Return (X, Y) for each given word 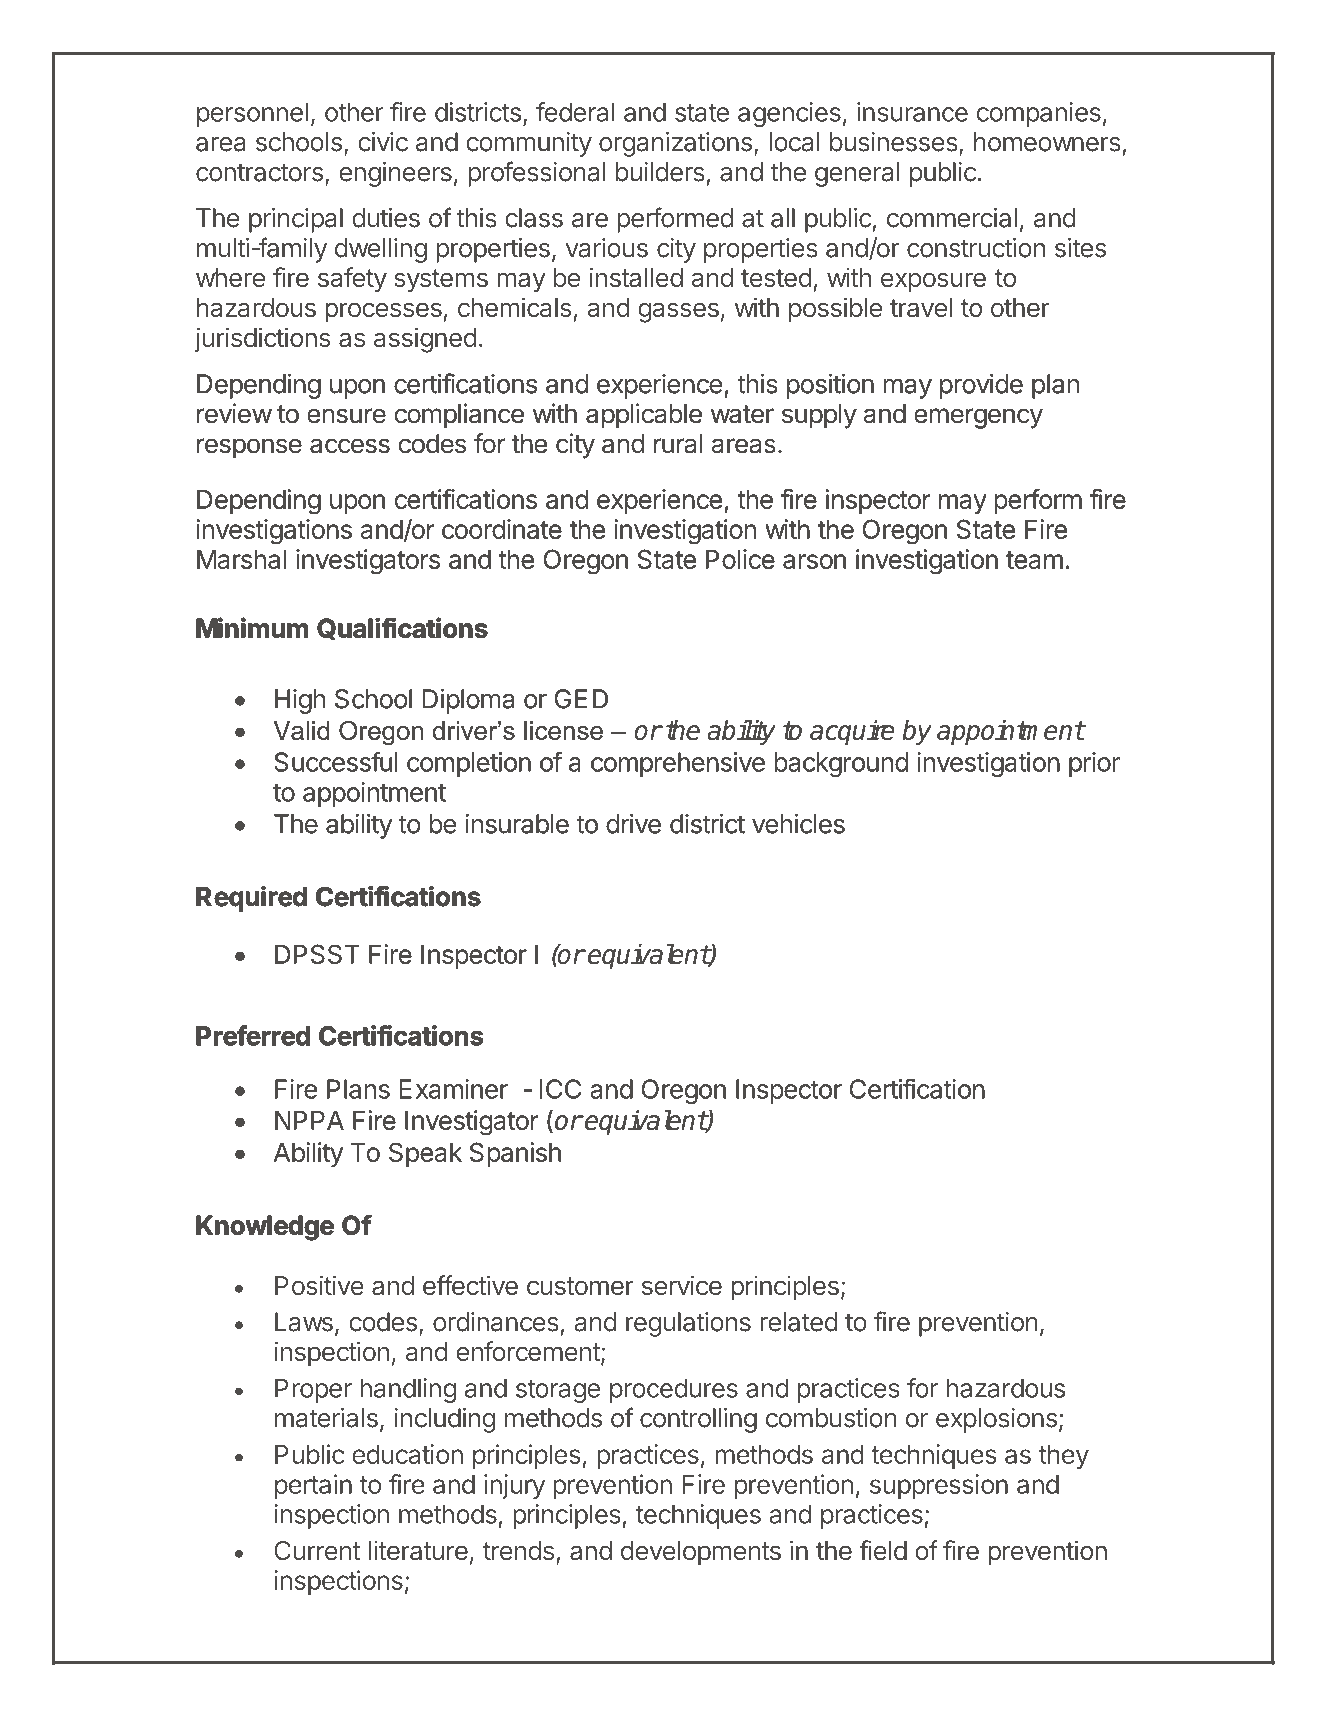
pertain (313, 1486)
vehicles (798, 824)
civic (383, 142)
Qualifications (402, 629)
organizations (675, 144)
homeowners (1047, 142)
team (1034, 560)
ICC (560, 1089)
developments (701, 1553)
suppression (939, 1486)
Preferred (253, 1035)
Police (740, 559)
